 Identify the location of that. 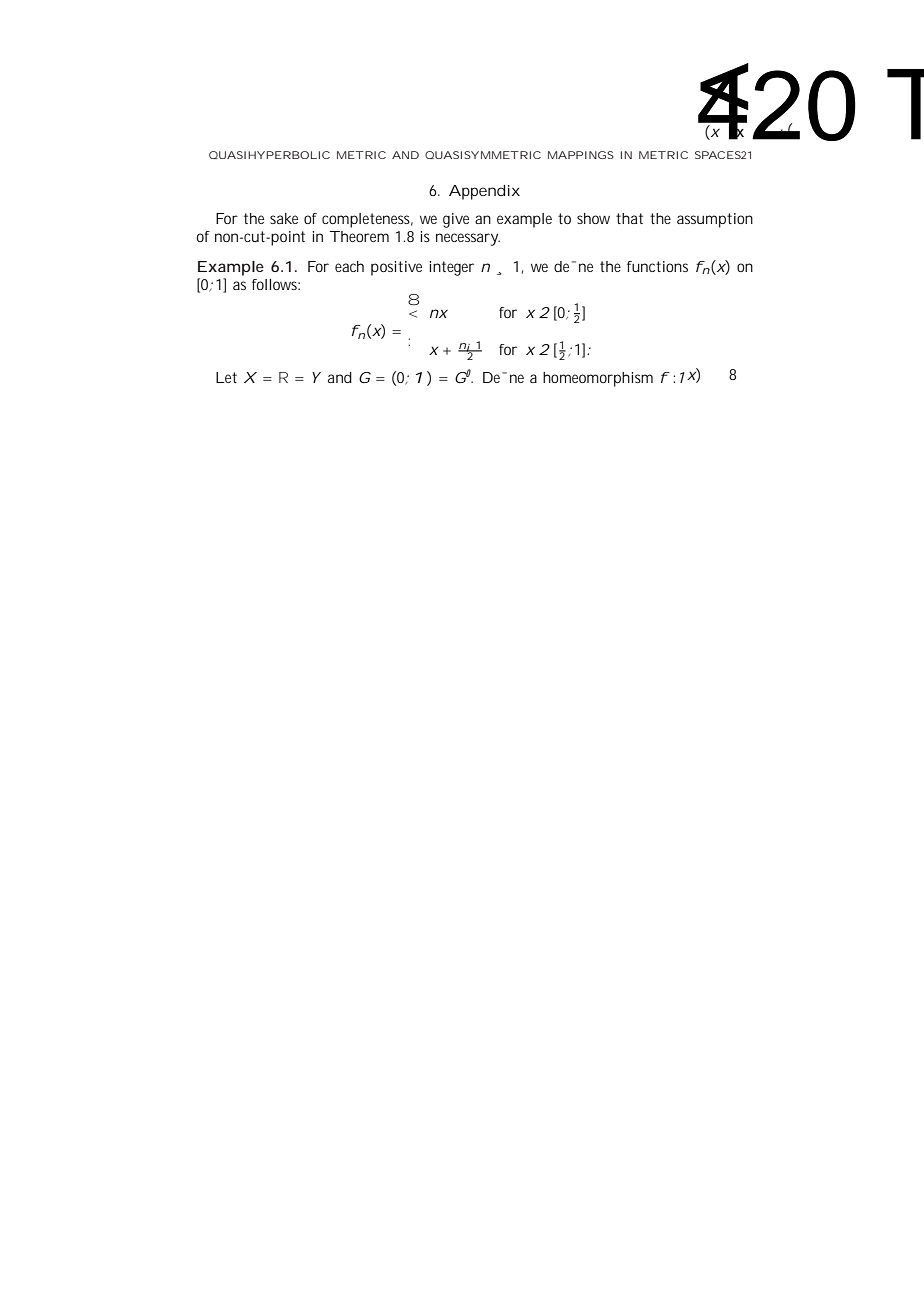
(629, 218).
